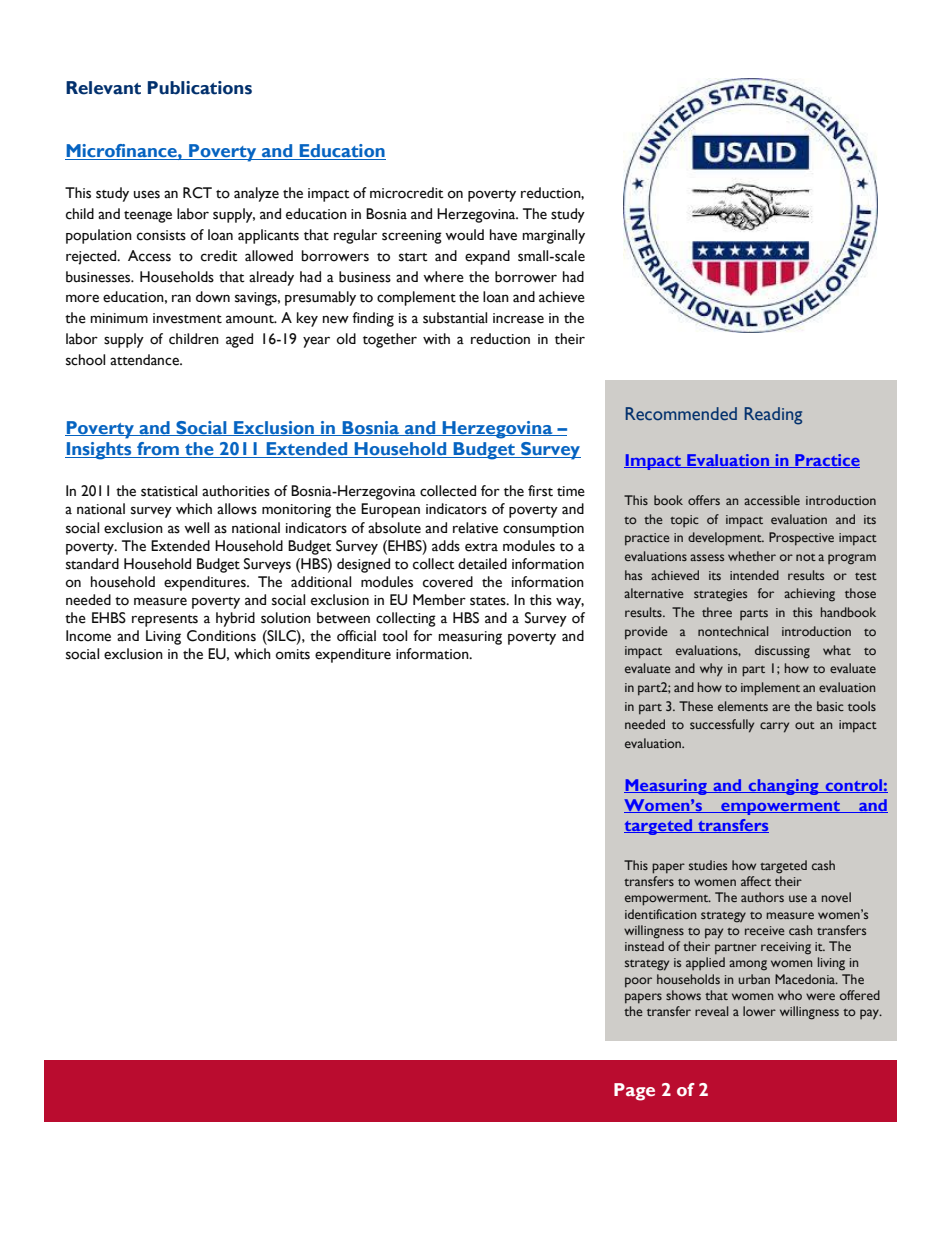 This screenshot has width=952, height=1233. Describe the element at coordinates (464, 235) in the screenshot. I see `would` at that location.
